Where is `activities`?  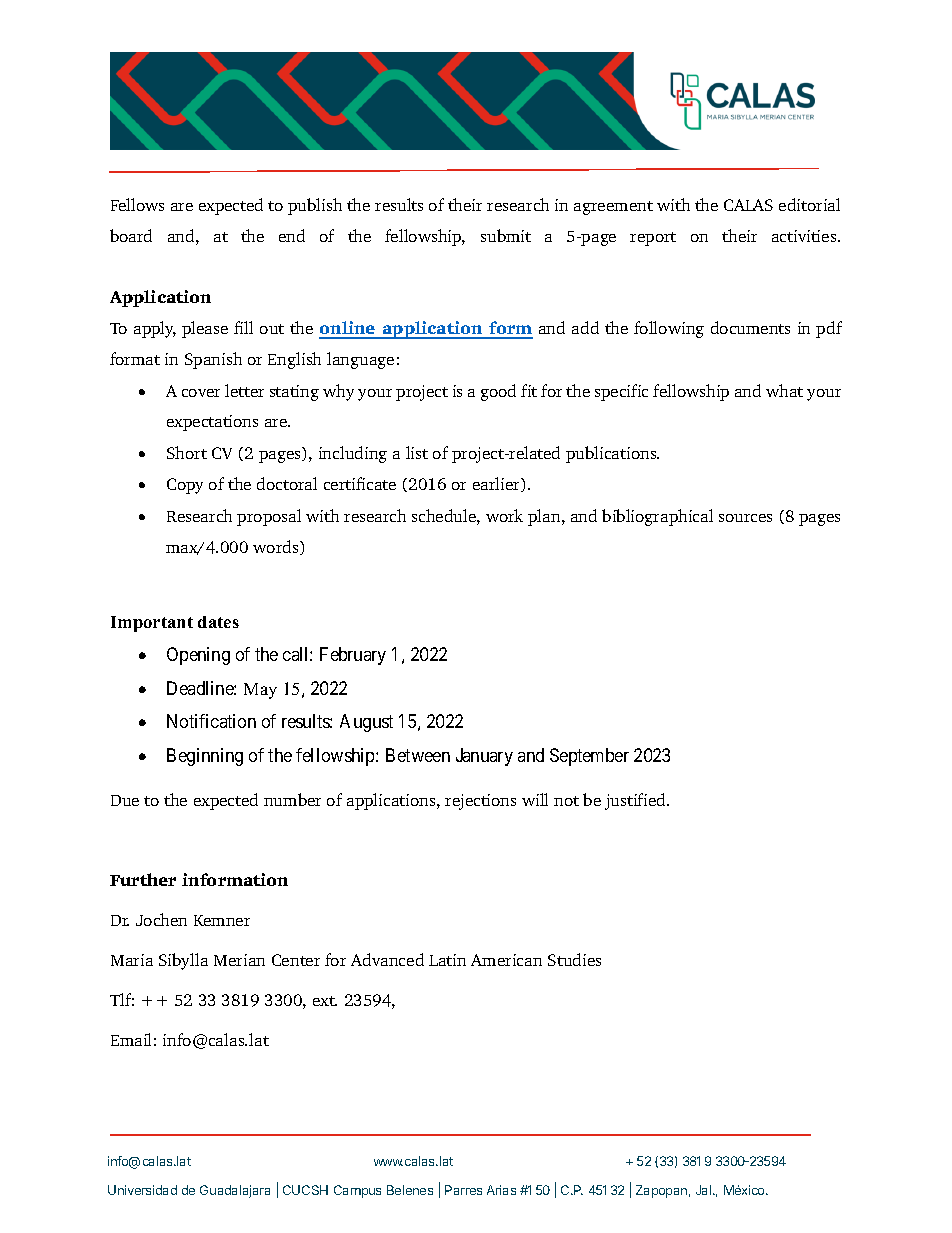
activities is located at coordinates (805, 236).
